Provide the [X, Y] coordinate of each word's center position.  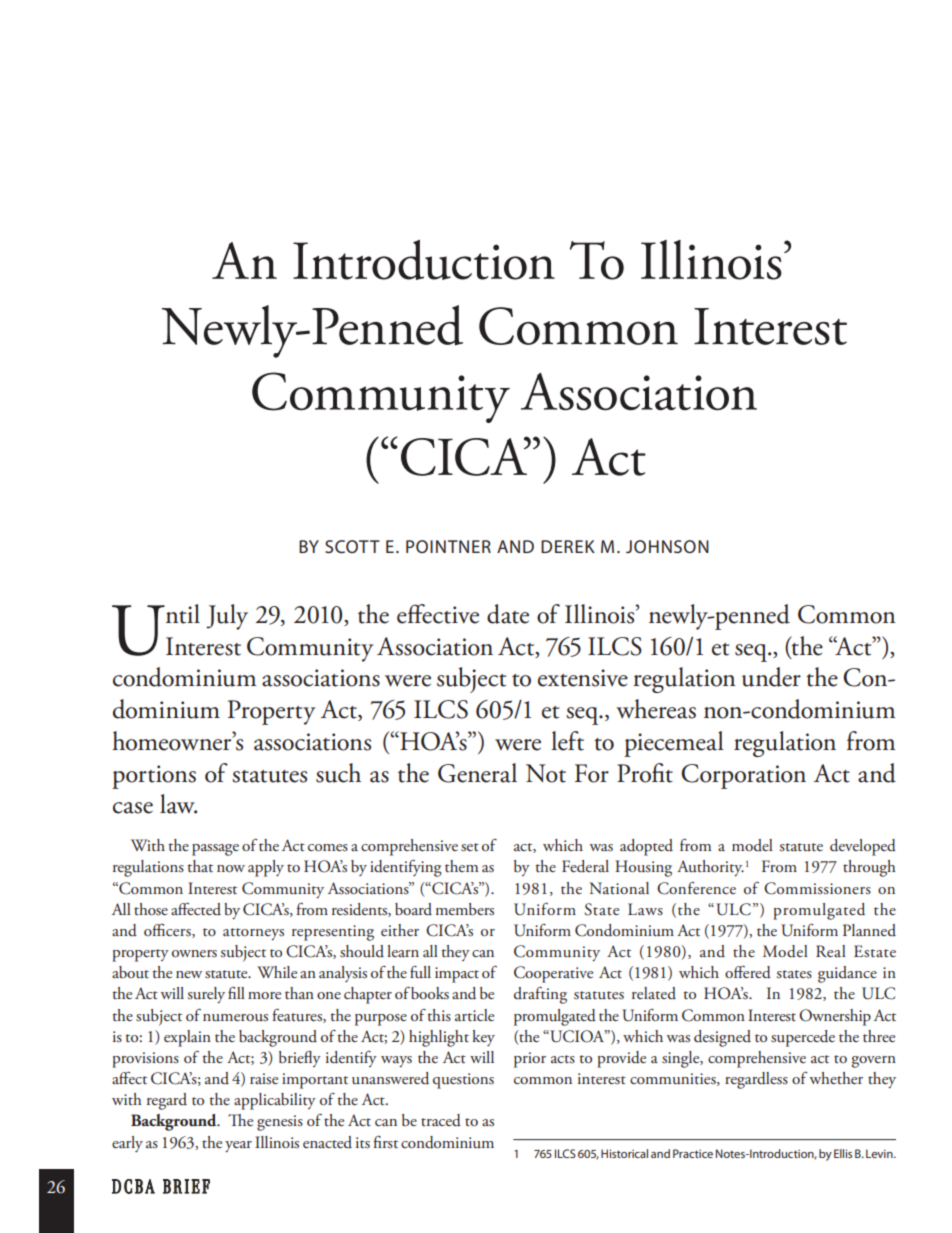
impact [457, 975]
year [238, 1146]
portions [154, 777]
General [477, 773]
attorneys [253, 934]
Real [831, 951]
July [227, 617]
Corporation [743, 776]
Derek [568, 546]
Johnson [667, 546]
